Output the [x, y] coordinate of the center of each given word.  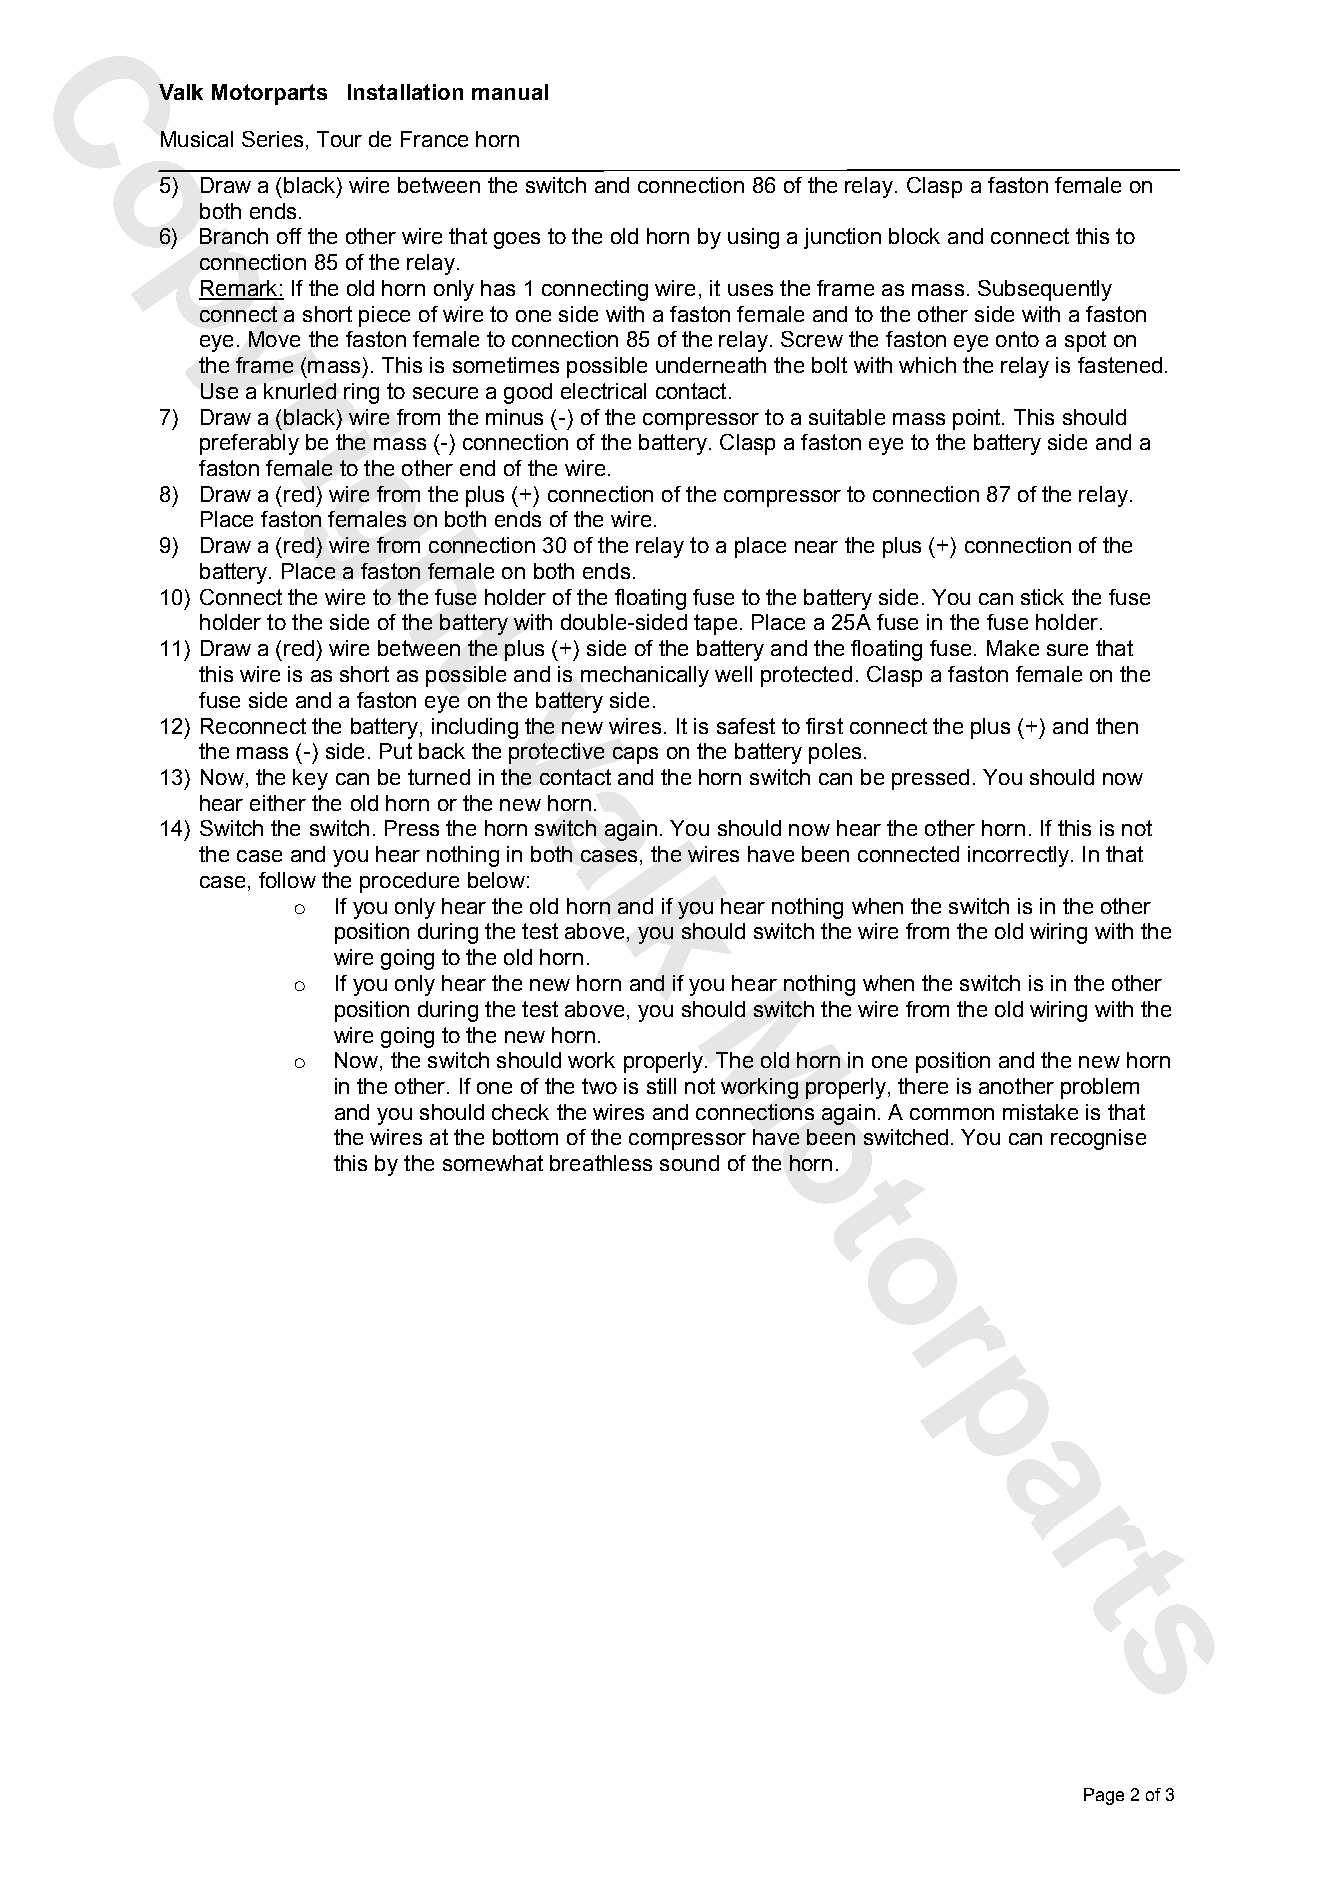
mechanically [645, 676]
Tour [339, 139]
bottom [525, 1137]
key [310, 779]
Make [1013, 648]
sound [689, 1163]
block [914, 236]
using [753, 238]
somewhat [493, 1163]
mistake [1040, 1112]
